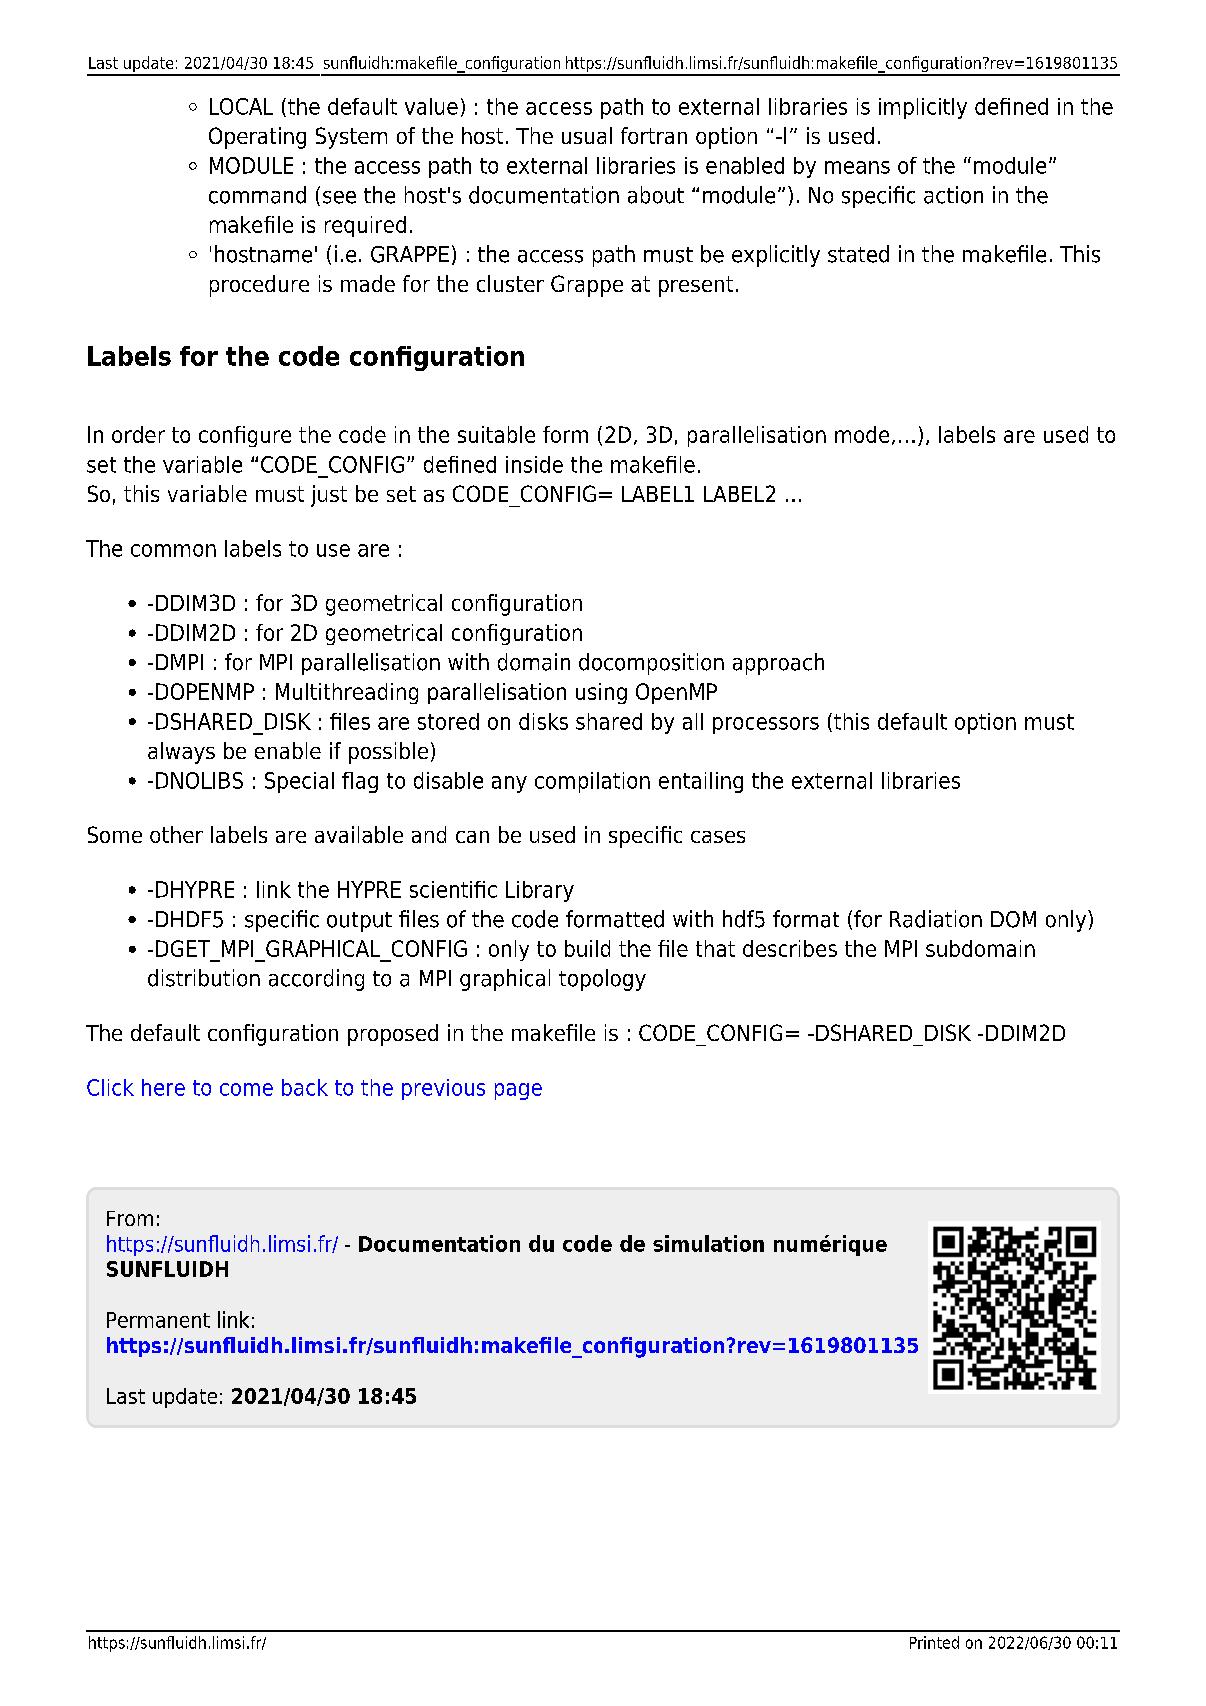 This document has width=1206, height=1706. I want to click on common, so click(173, 550).
